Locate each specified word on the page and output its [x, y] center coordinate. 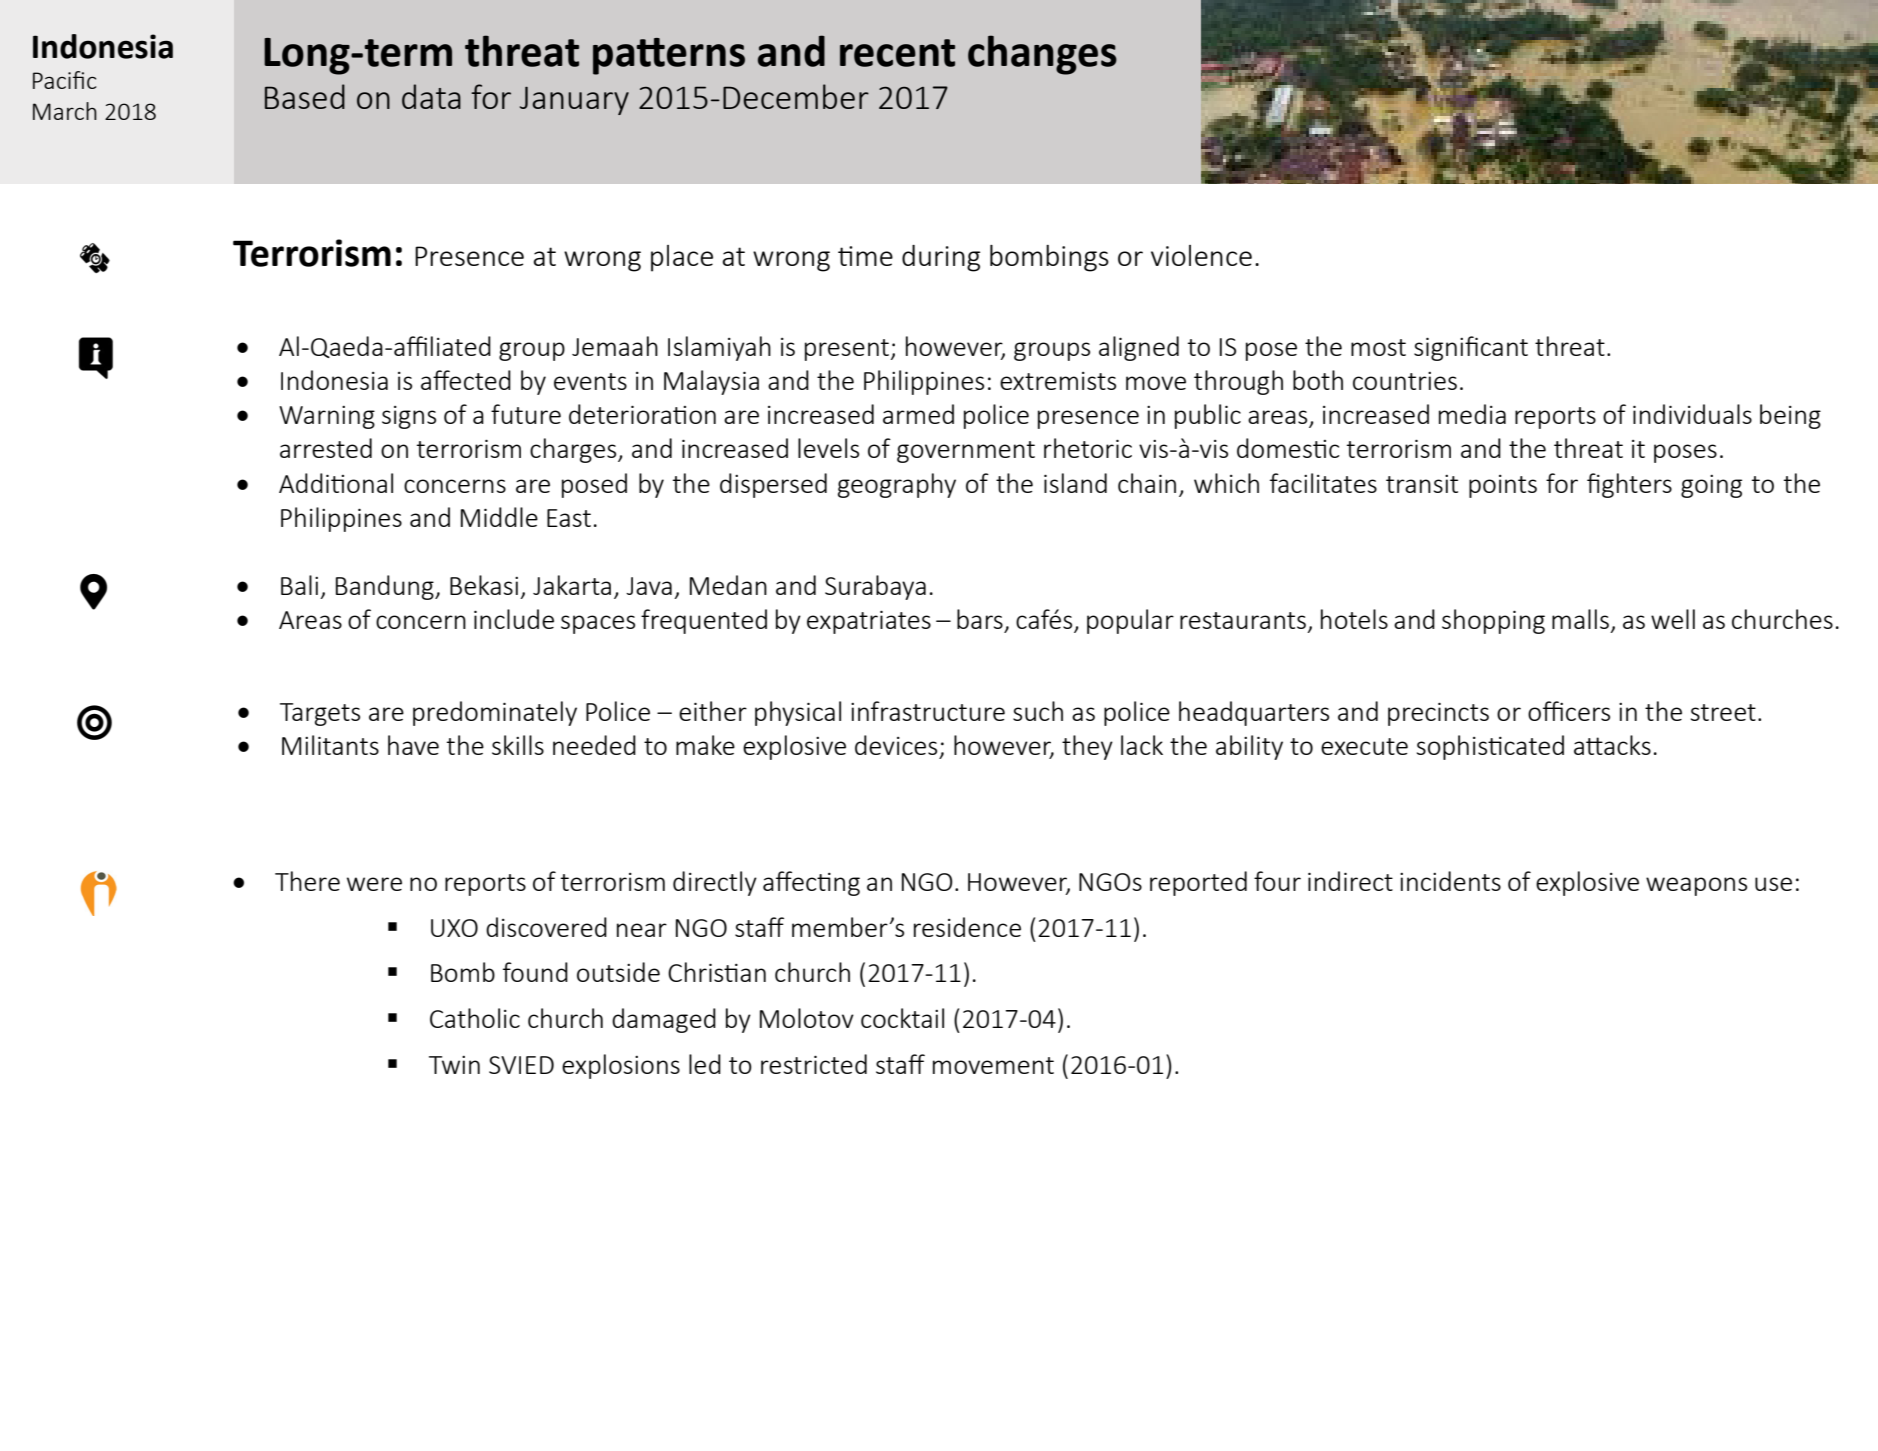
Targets [320, 714]
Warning [327, 417]
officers [1569, 711]
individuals [1692, 414]
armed [918, 414]
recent [897, 53]
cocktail [902, 1018]
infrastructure [928, 711]
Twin [454, 1065]
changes [1042, 55]
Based [305, 96]
